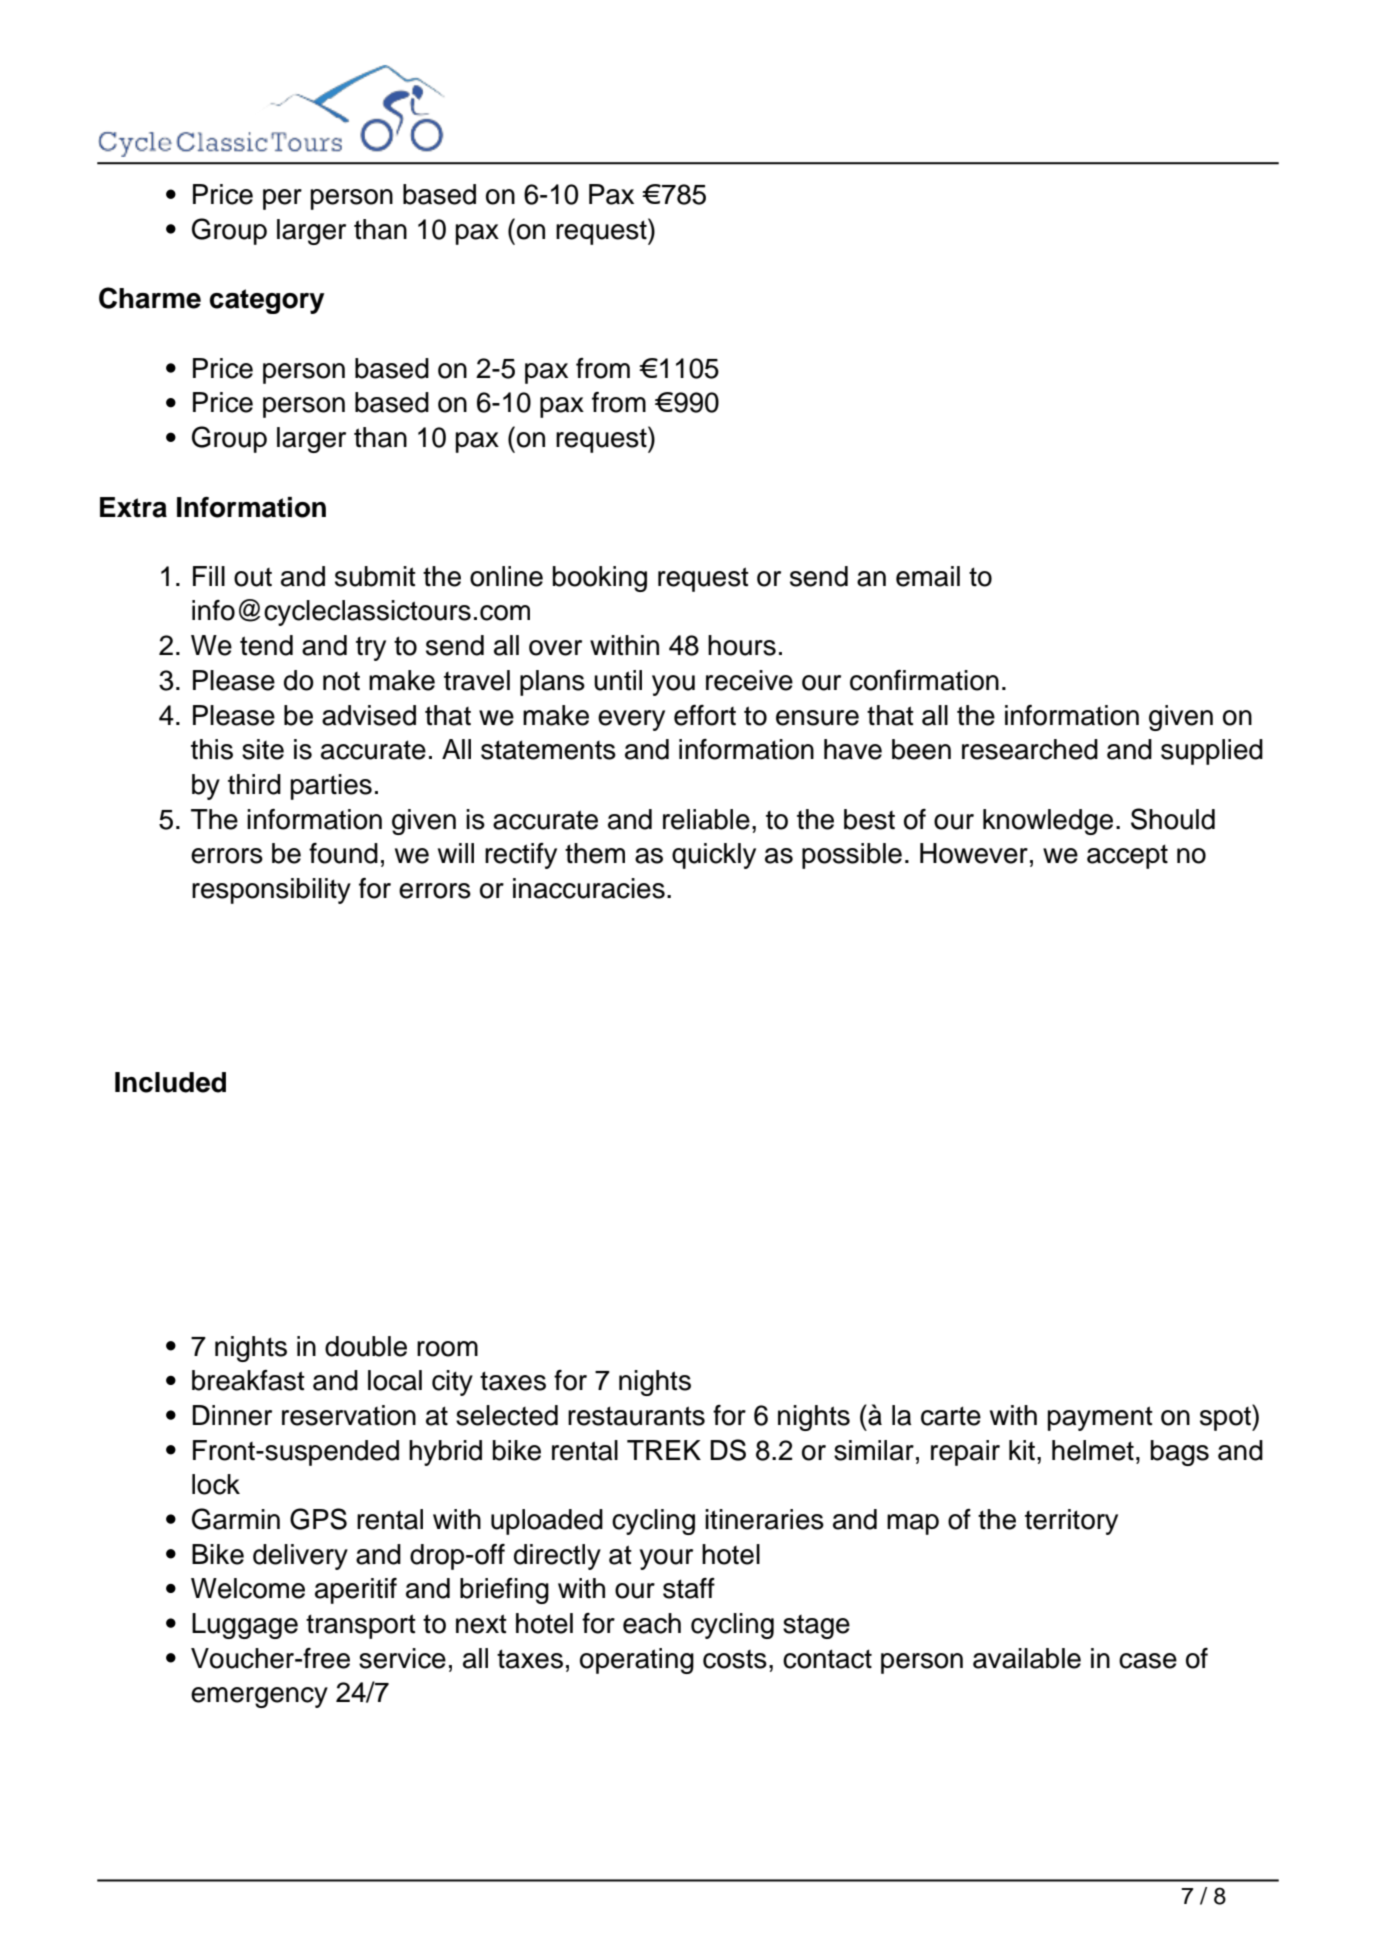 This screenshot has width=1376, height=1946. I want to click on accept, so click(1127, 856).
